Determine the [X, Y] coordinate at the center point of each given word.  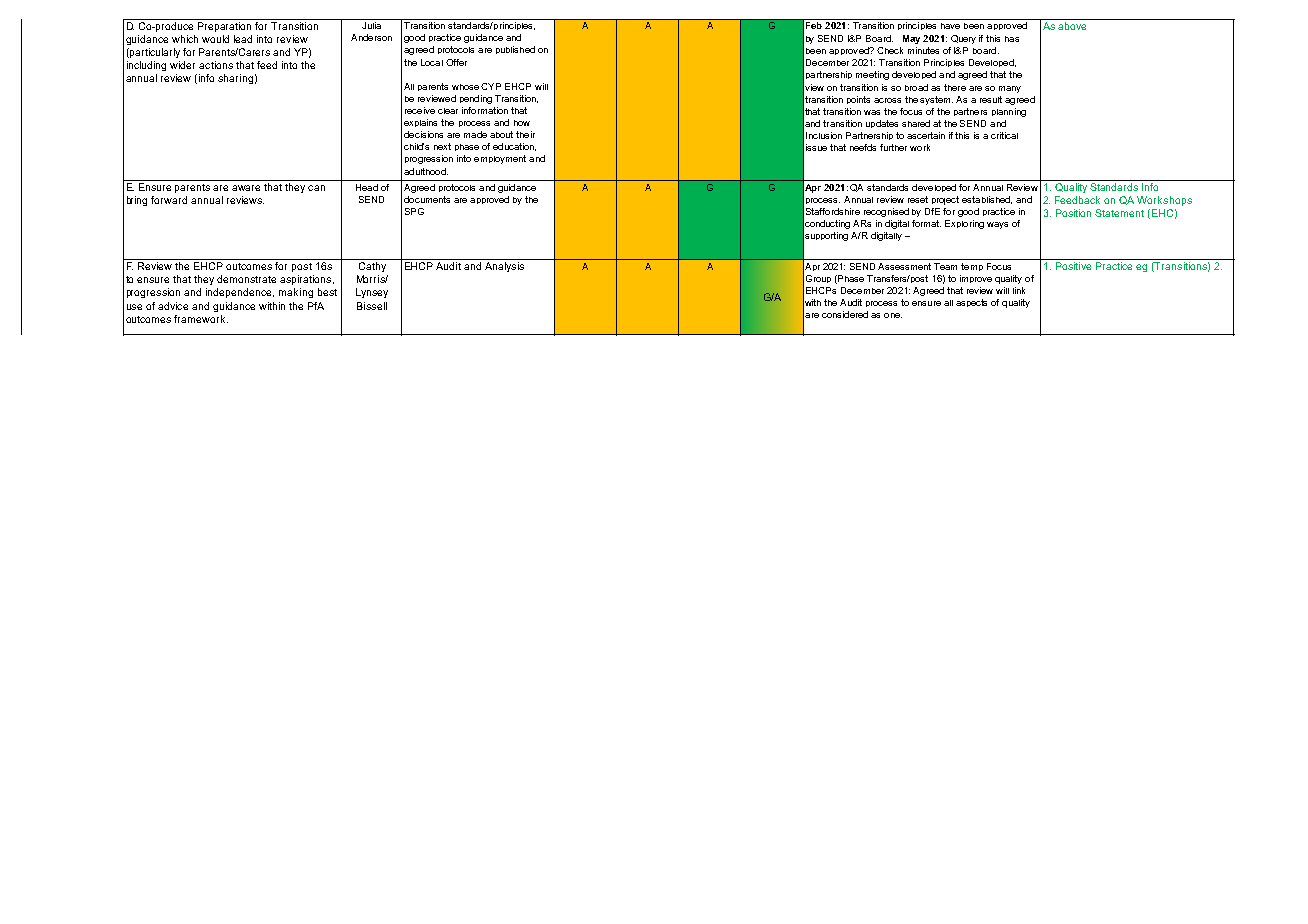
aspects [971, 303]
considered [845, 314]
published [515, 50]
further [893, 147]
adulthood [426, 171]
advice [173, 306]
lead [243, 39]
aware [246, 188]
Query [963, 39]
